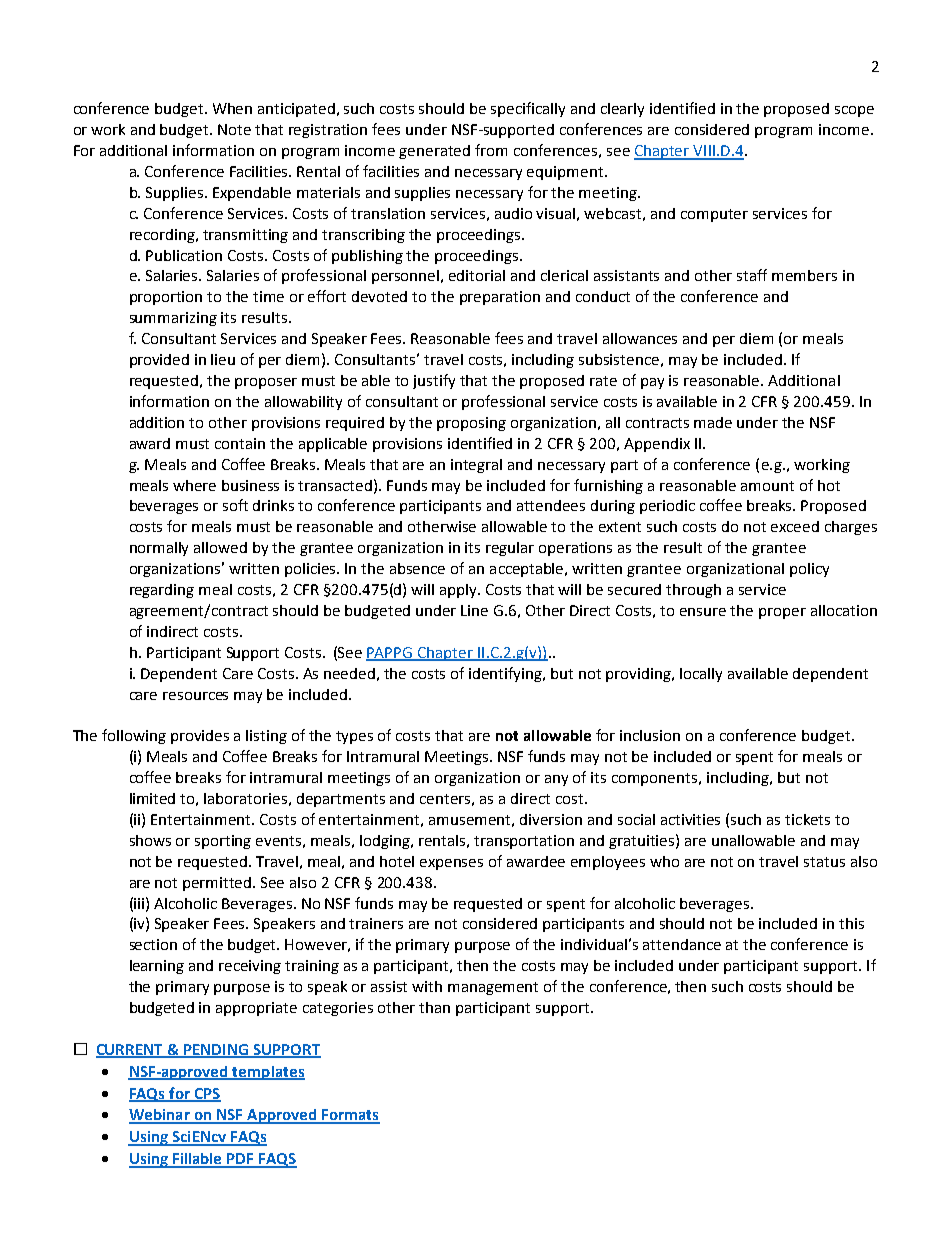 This document has width=952, height=1233. I want to click on sporting, so click(223, 842).
